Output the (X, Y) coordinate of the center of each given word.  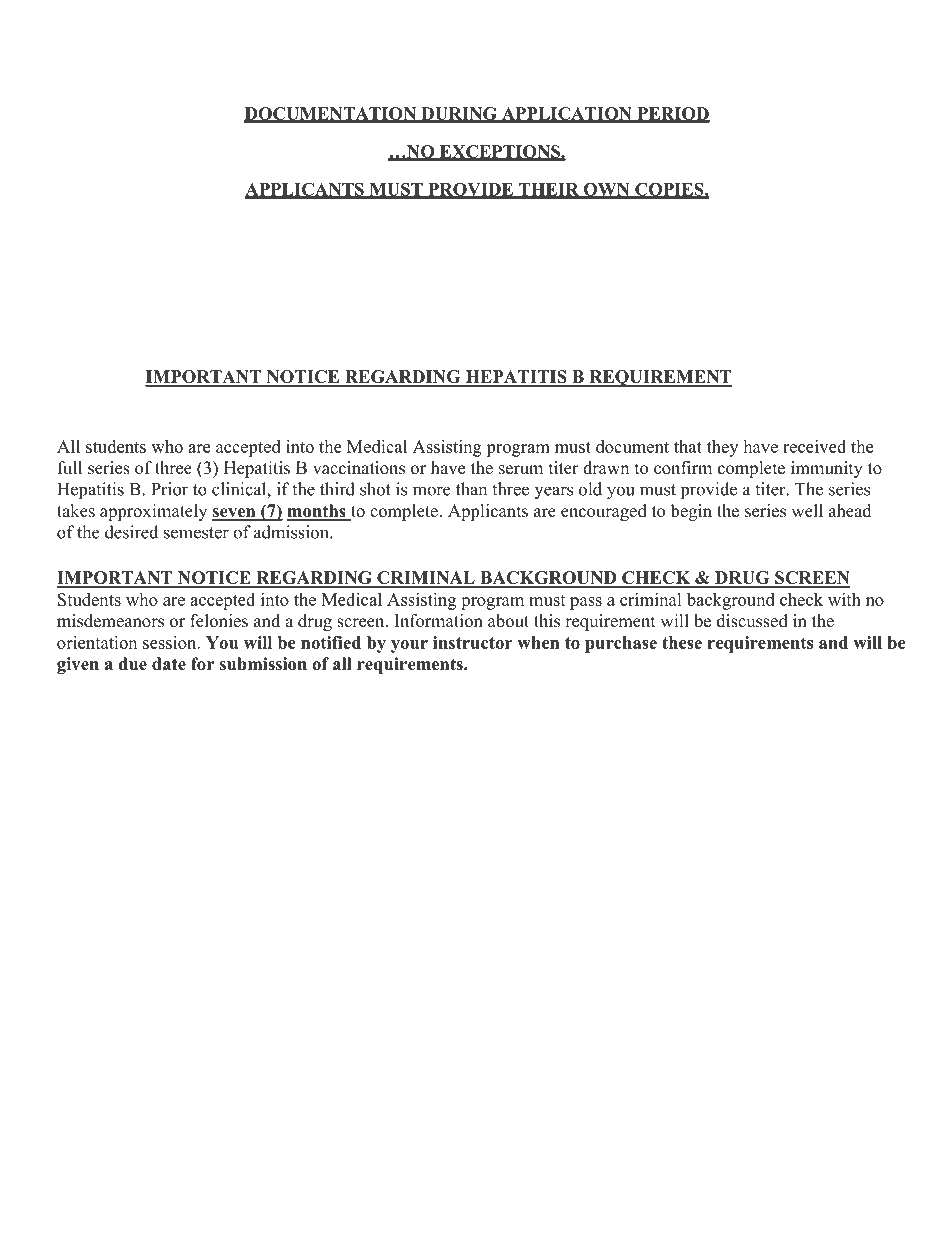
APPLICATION (566, 114)
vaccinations (359, 468)
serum (521, 470)
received (814, 446)
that (688, 446)
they (722, 448)
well (807, 511)
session (171, 642)
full (70, 468)
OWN (607, 190)
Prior (169, 489)
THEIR (549, 190)
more (431, 491)
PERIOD (672, 114)
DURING (459, 114)
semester (196, 533)
